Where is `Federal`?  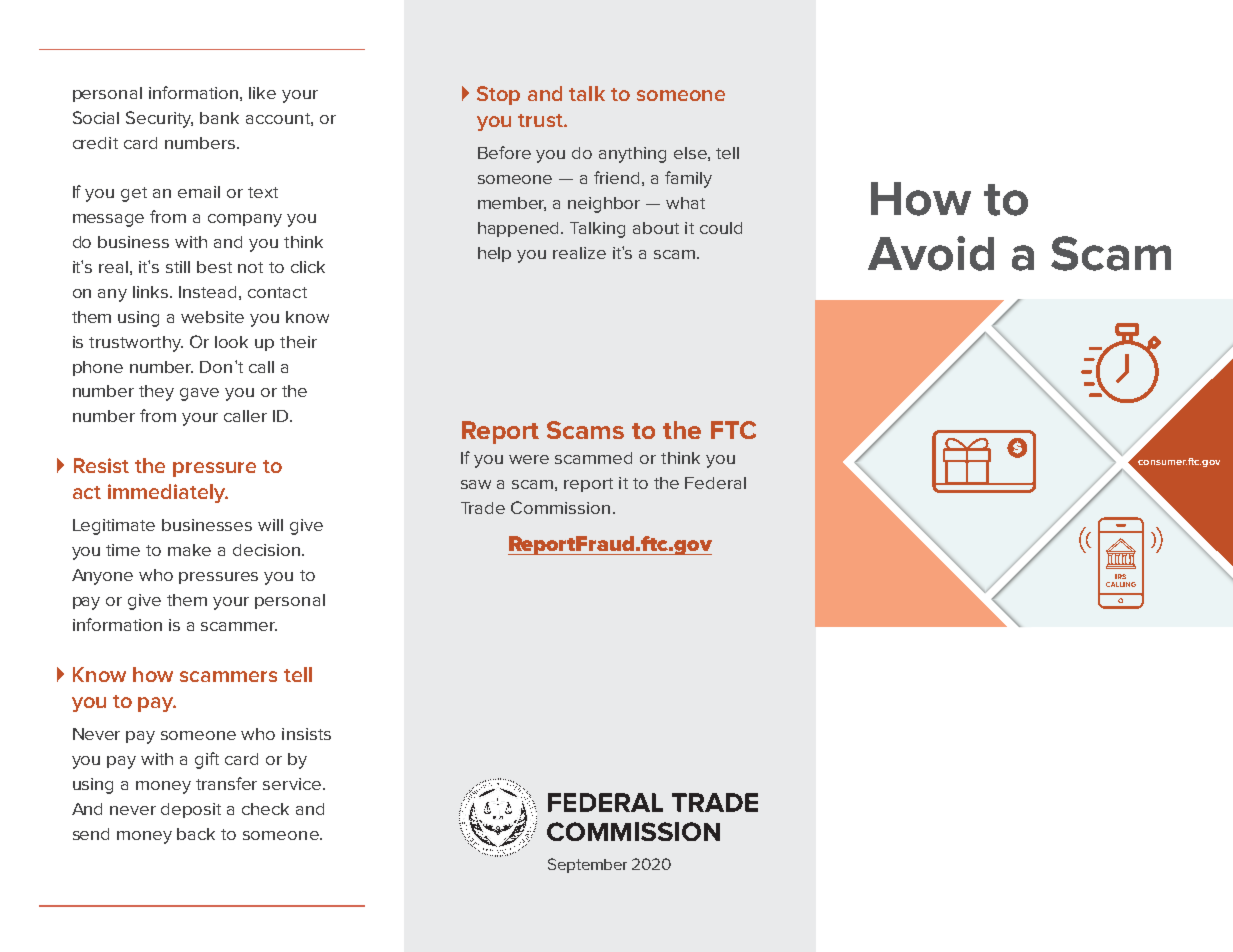 Federal is located at coordinates (715, 483).
